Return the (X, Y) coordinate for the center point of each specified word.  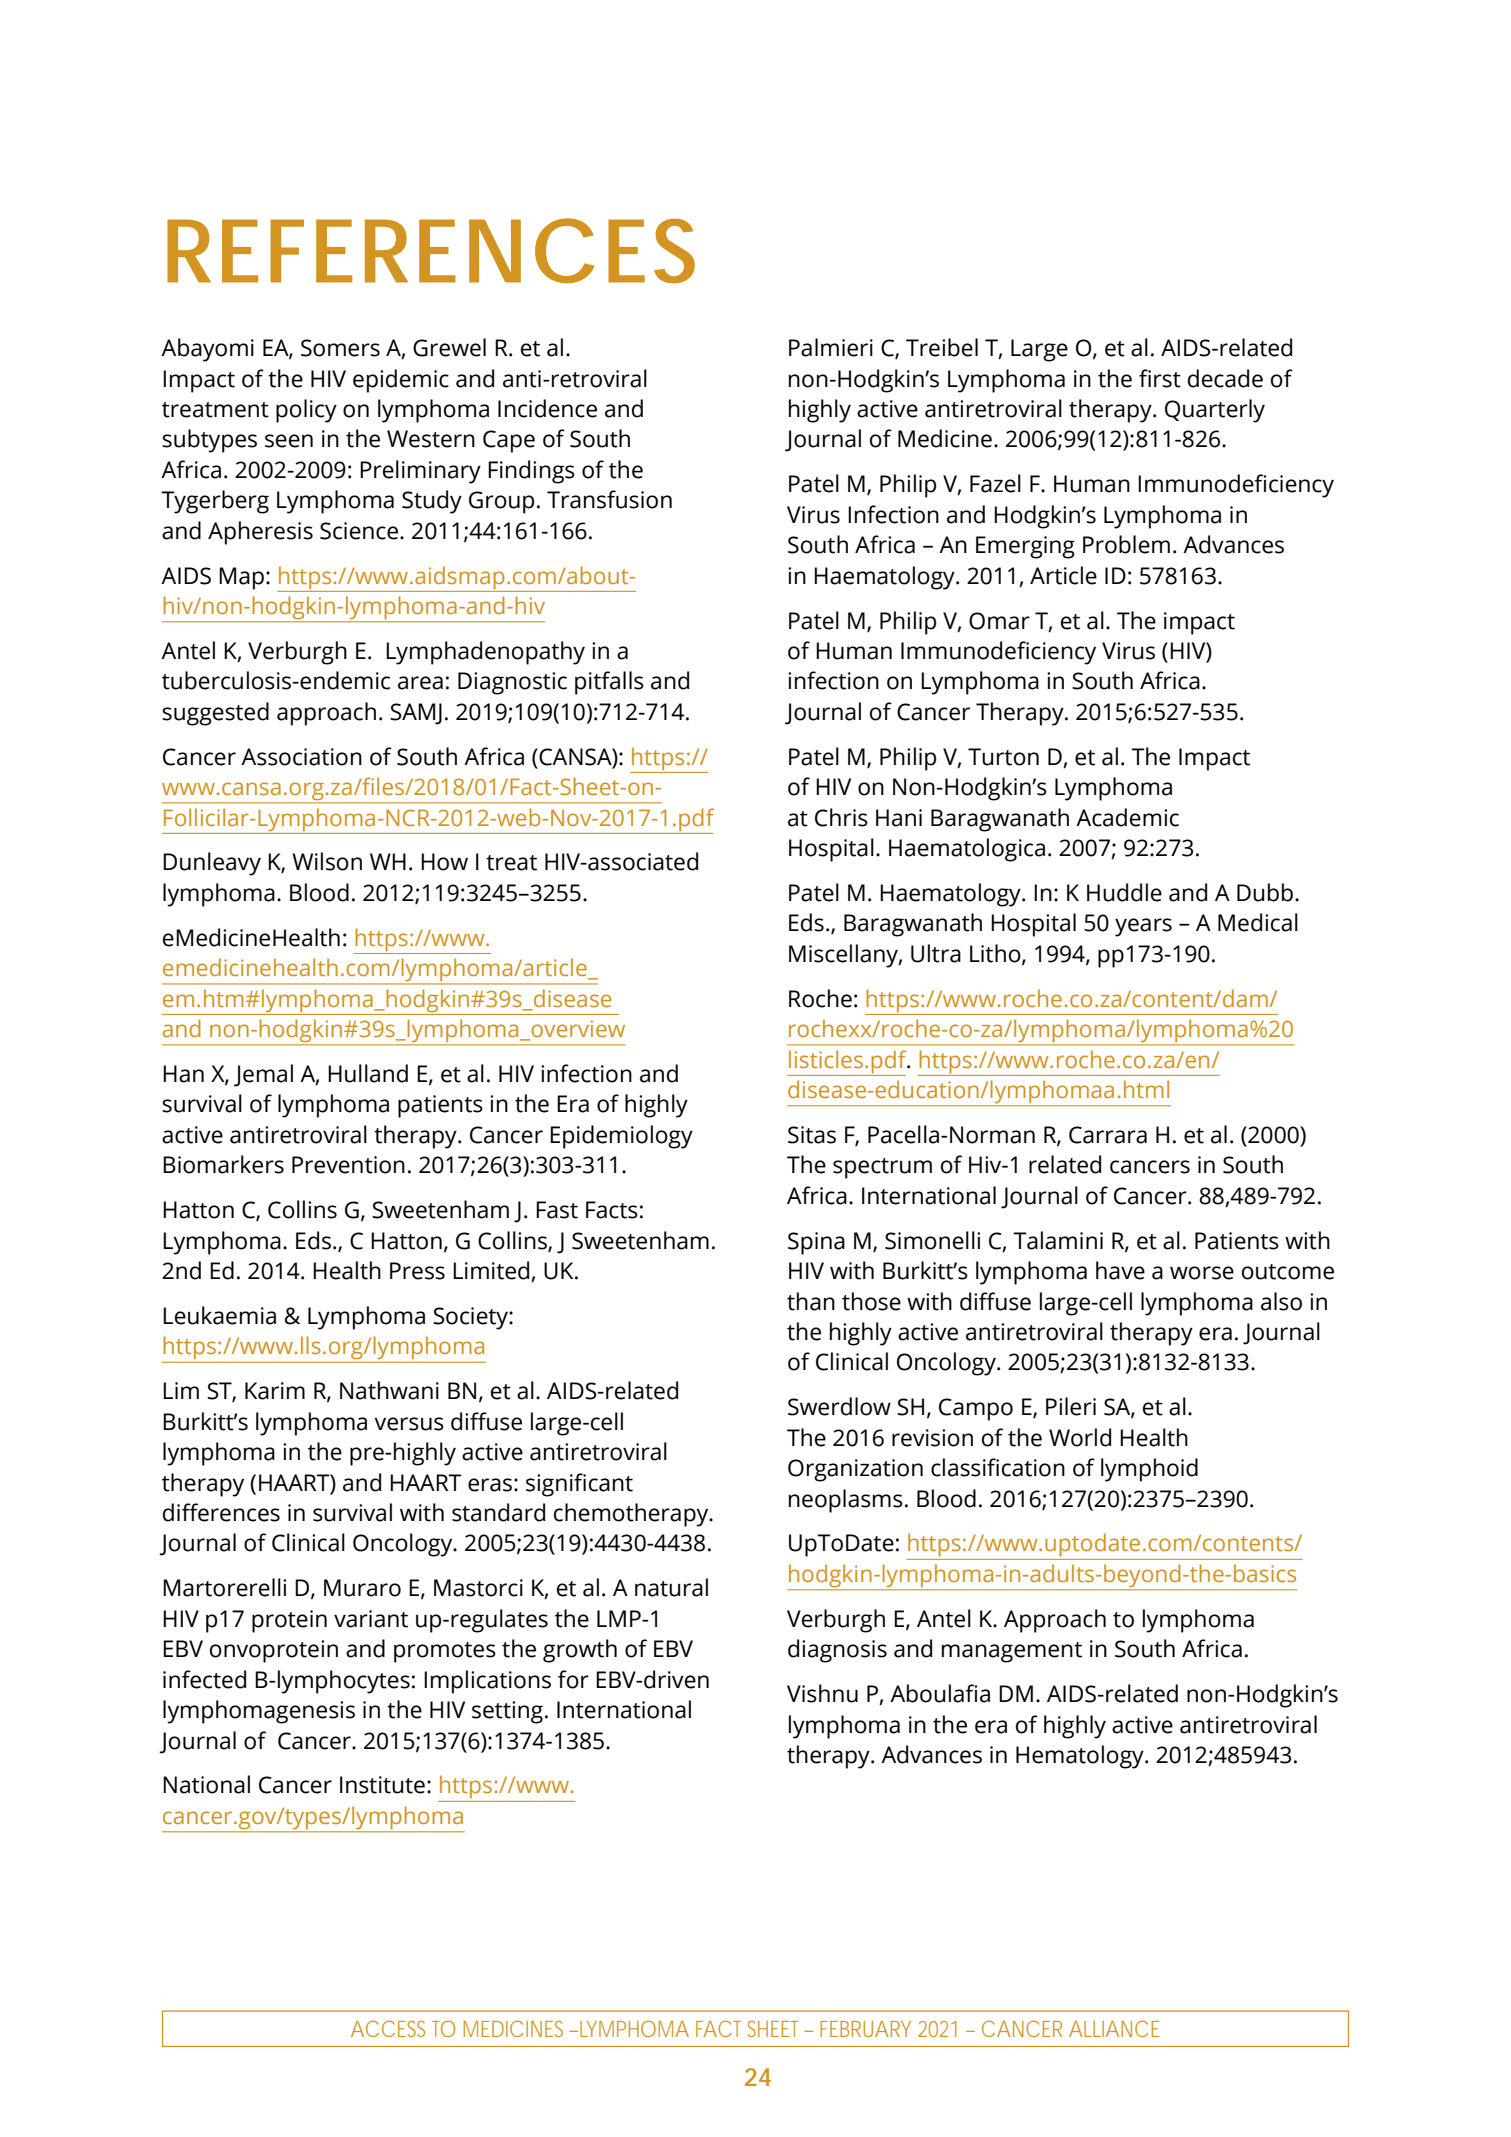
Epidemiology (621, 1137)
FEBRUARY (865, 2029)
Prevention (348, 1165)
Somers (340, 348)
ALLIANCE (1114, 2028)
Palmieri (831, 347)
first (1160, 378)
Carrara (1108, 1135)
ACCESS (388, 2028)
